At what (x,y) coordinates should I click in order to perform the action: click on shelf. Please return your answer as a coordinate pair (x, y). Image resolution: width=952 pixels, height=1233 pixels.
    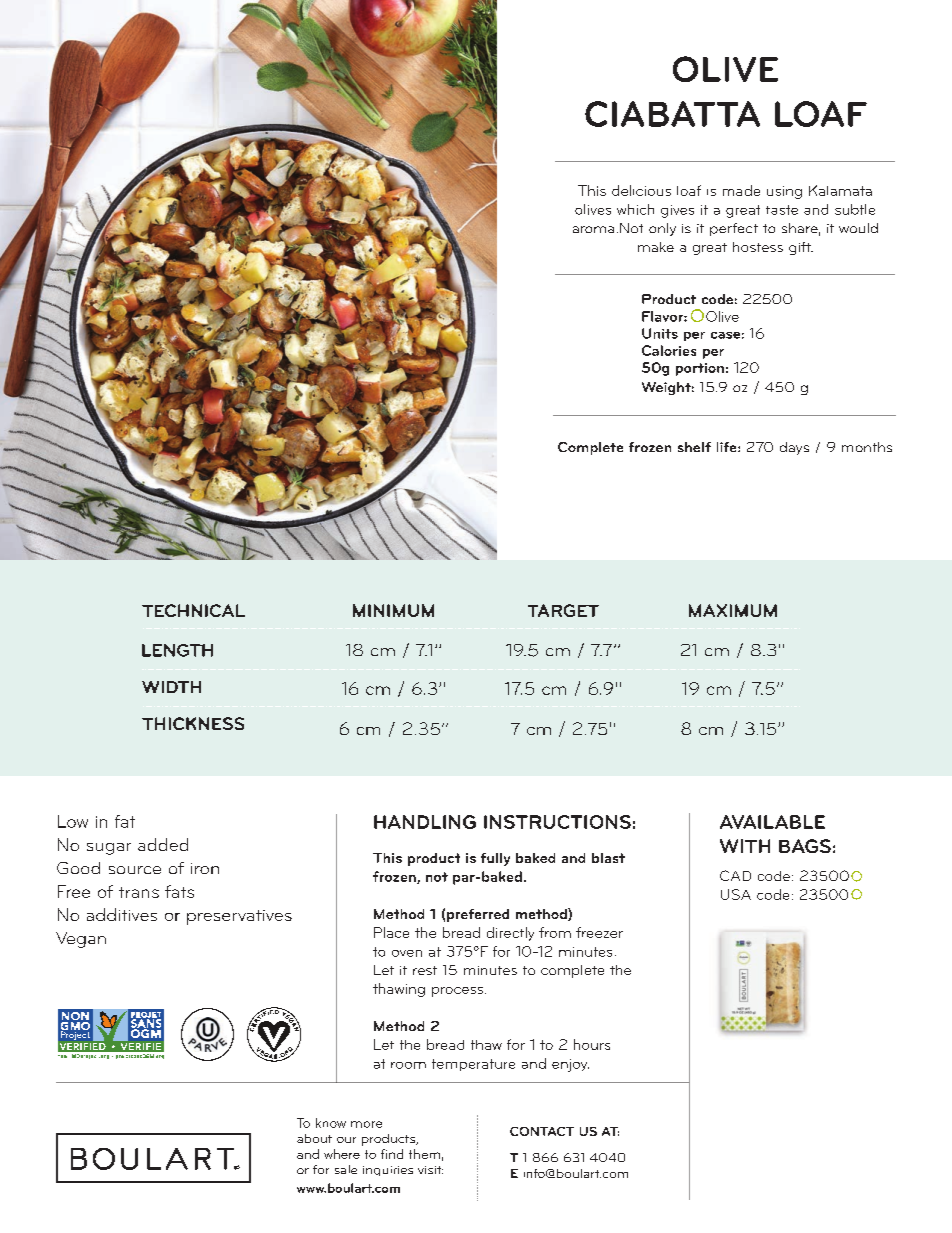
    Looking at the image, I should click on (694, 447).
